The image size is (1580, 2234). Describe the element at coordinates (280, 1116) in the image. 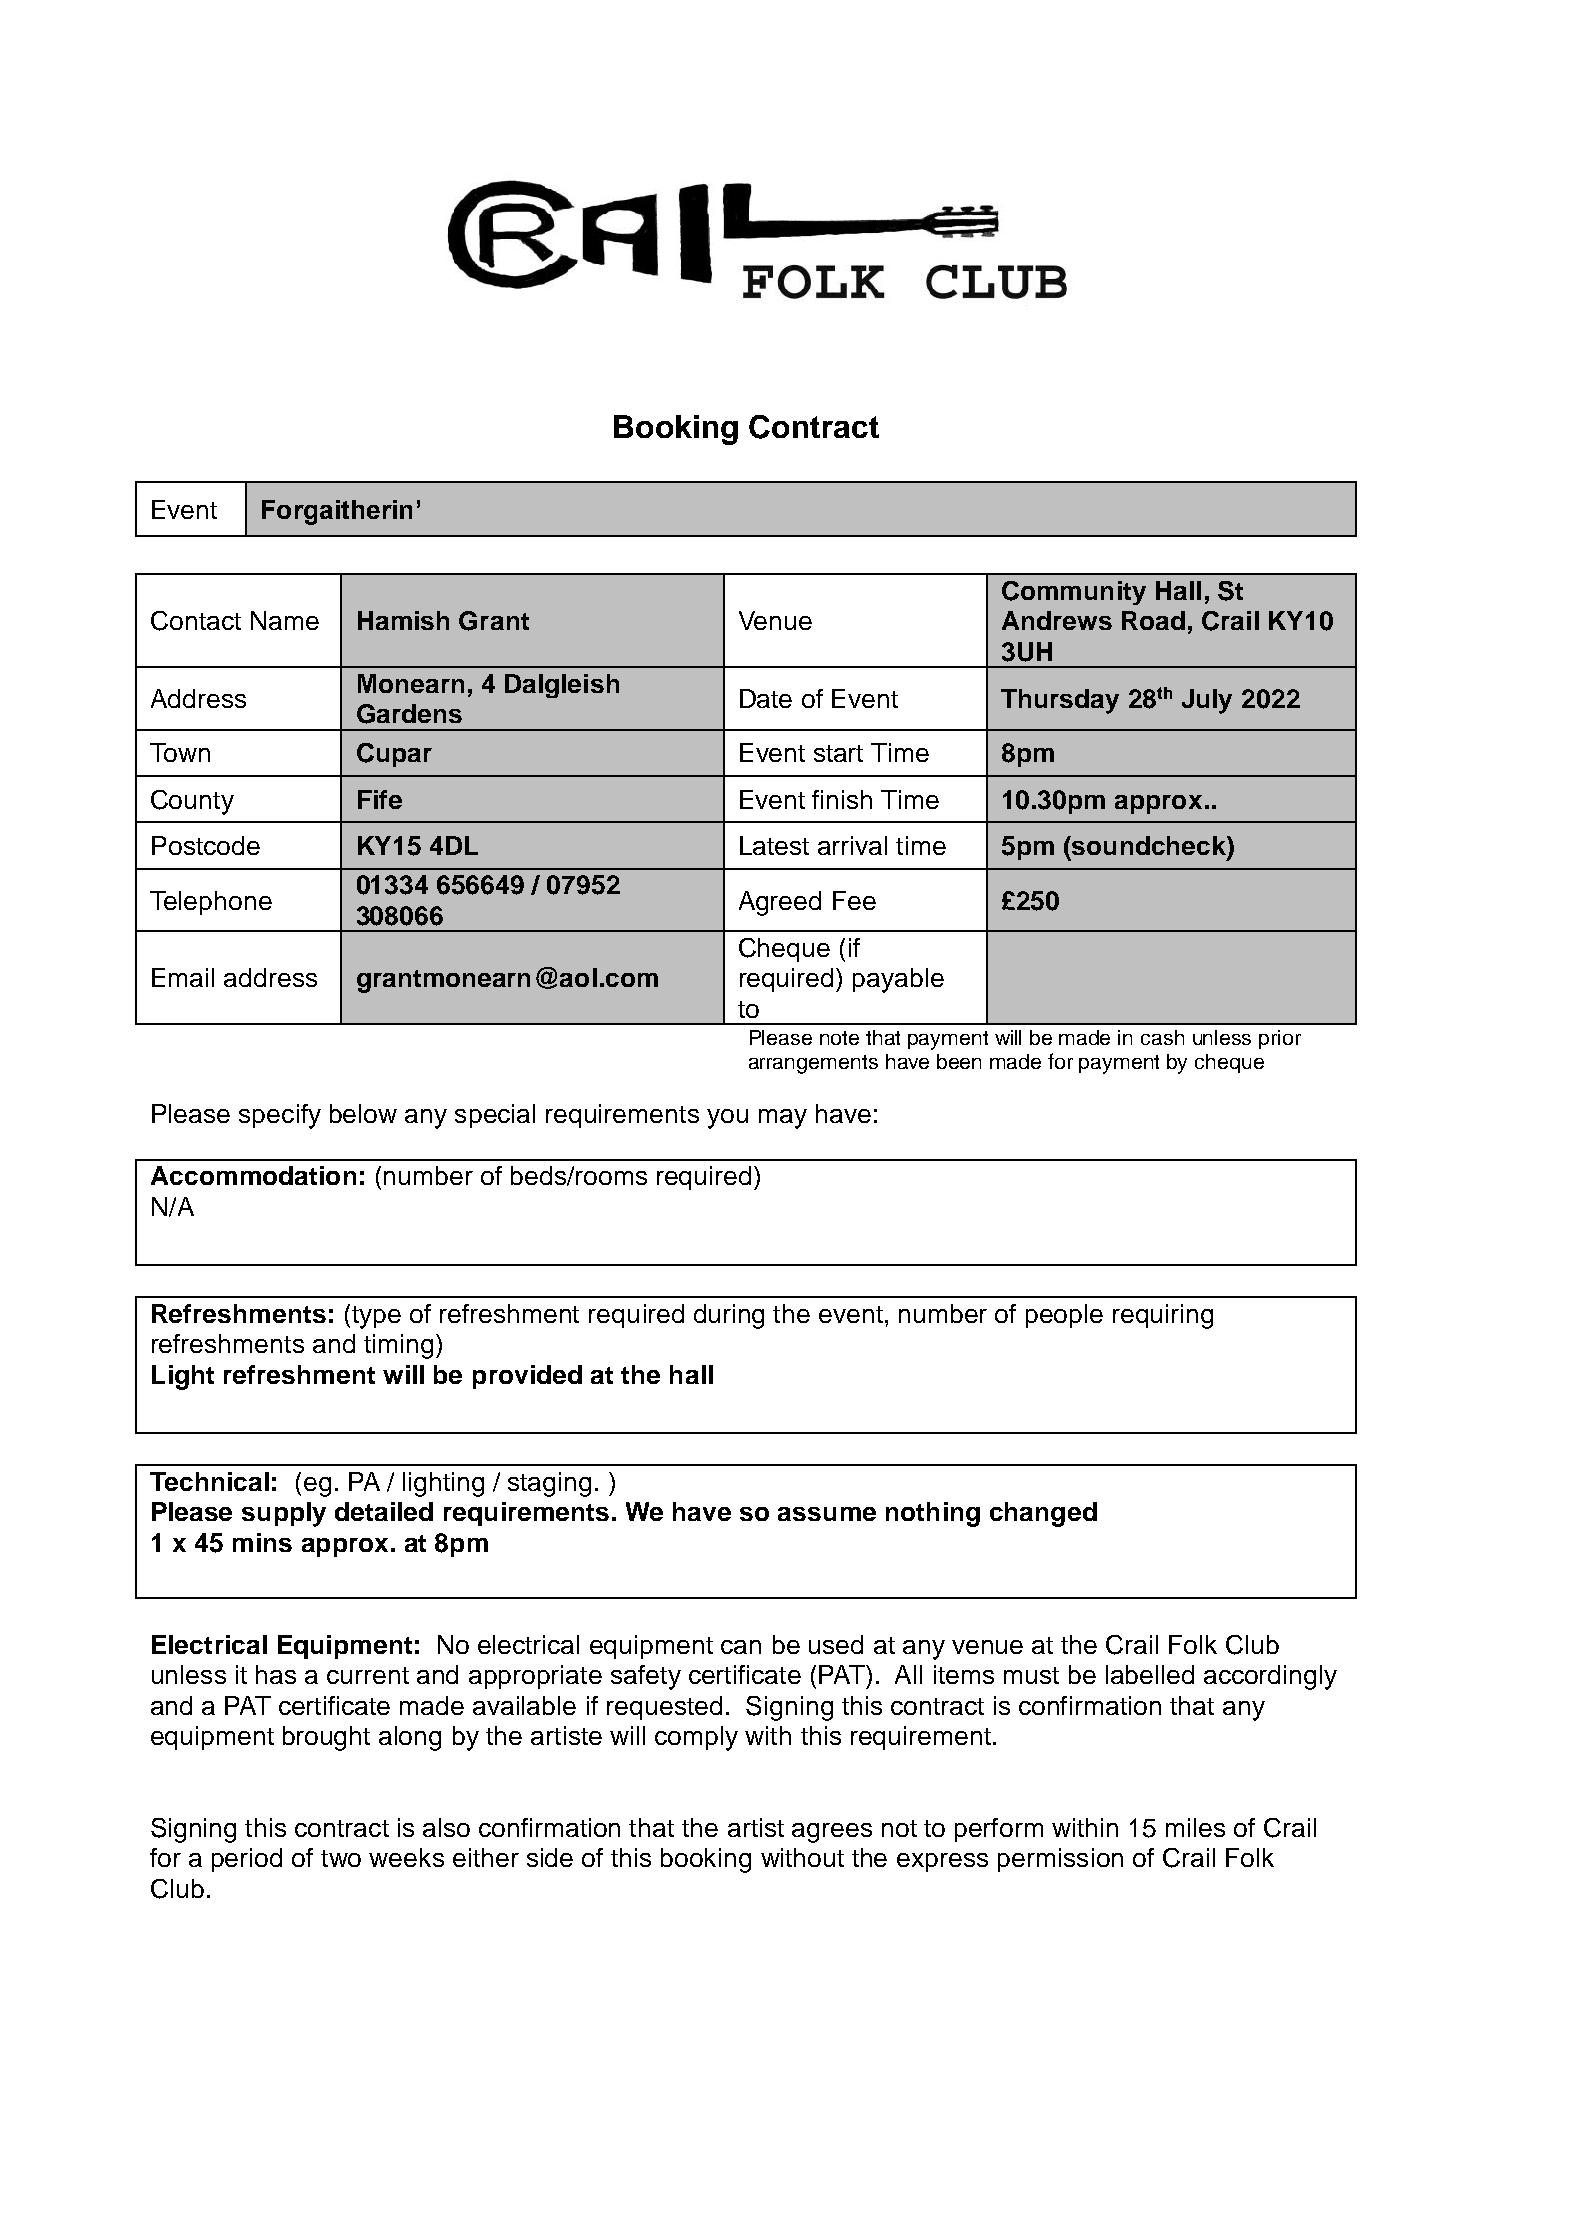

I see `specify` at that location.
